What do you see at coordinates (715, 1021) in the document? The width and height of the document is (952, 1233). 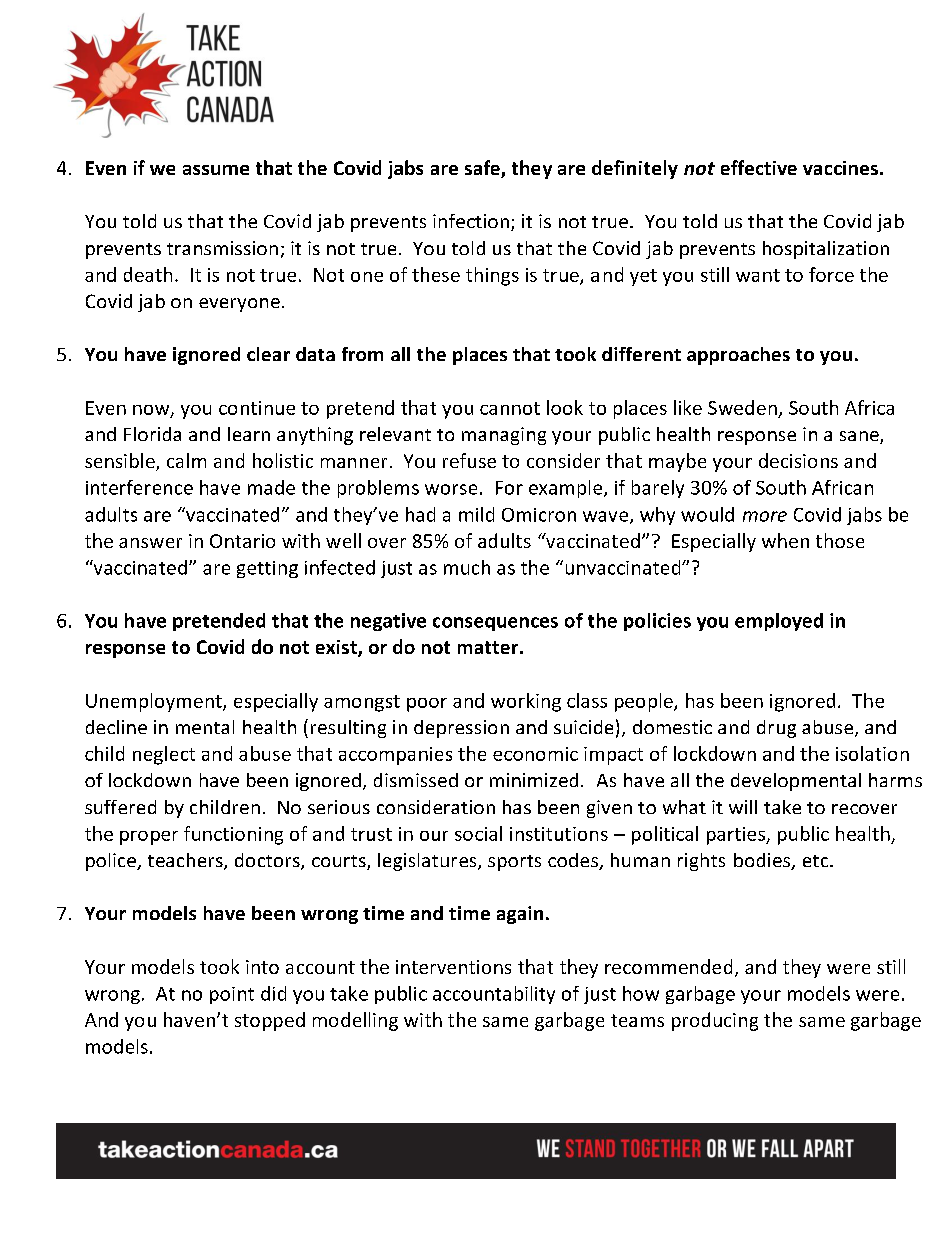 I see `producing` at bounding box center [715, 1021].
